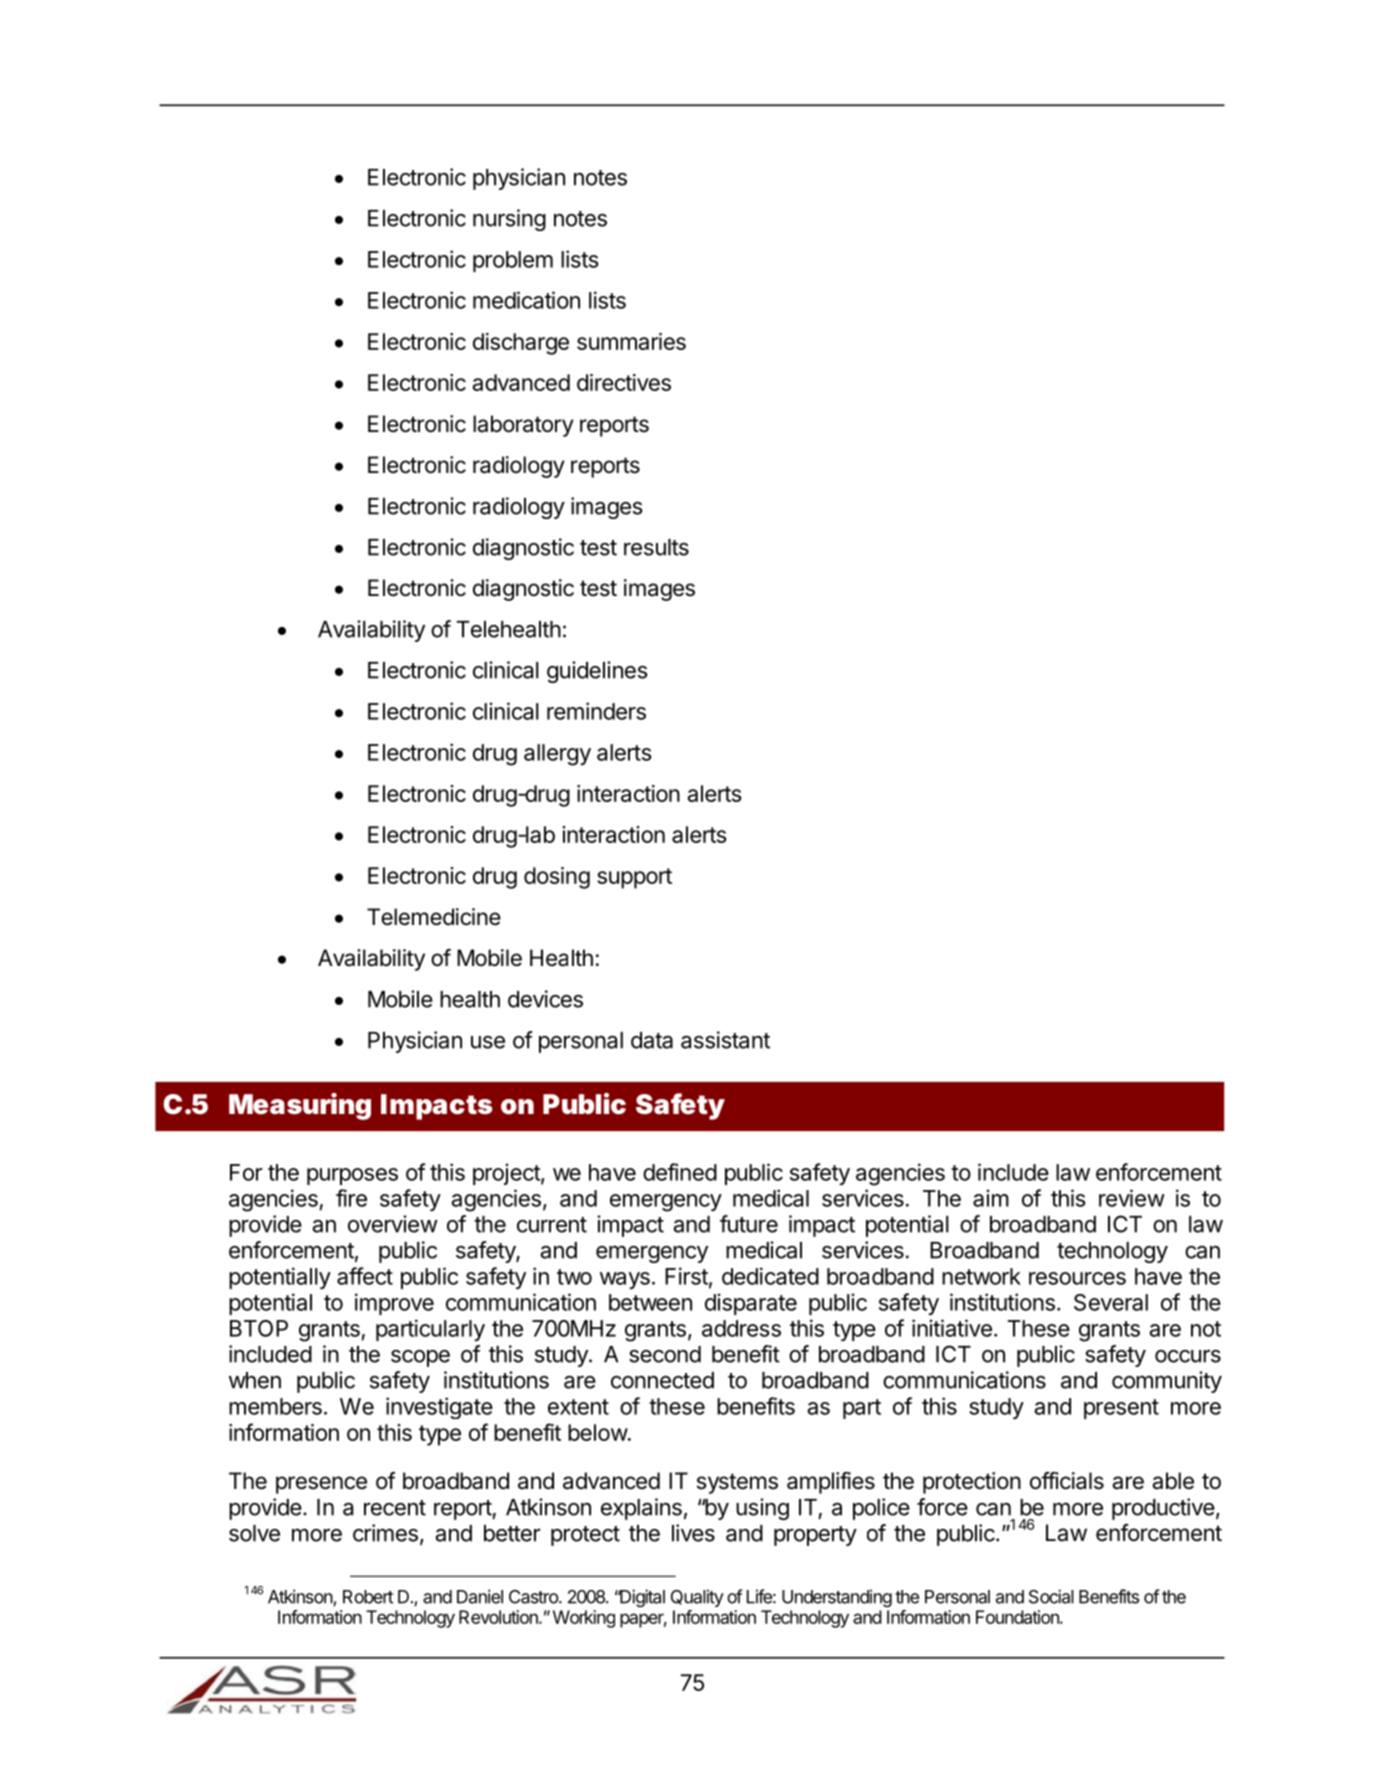  What do you see at coordinates (513, 261) in the page?
I see `problem` at bounding box center [513, 261].
